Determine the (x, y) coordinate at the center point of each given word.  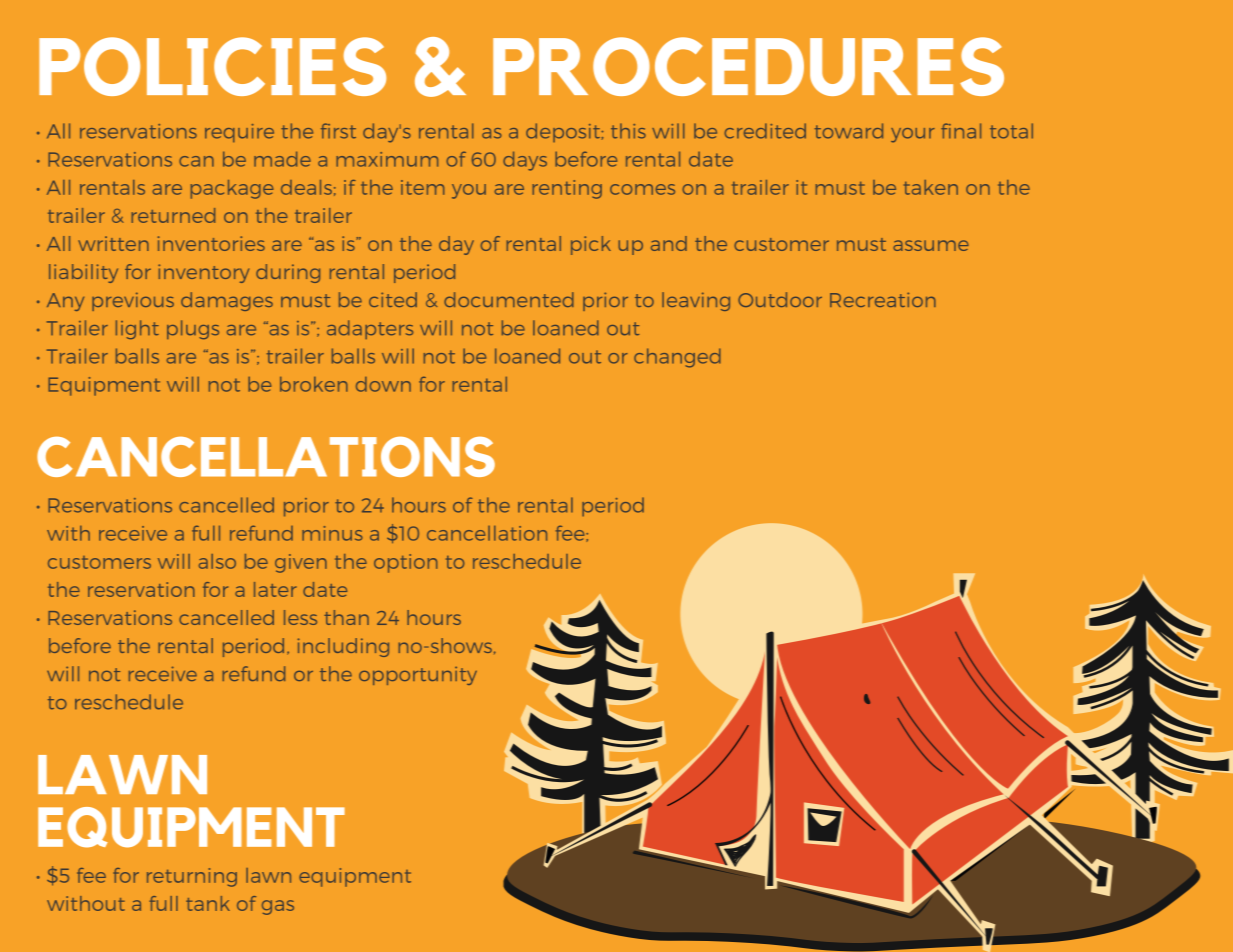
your (913, 135)
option (405, 563)
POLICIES (212, 66)
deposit (563, 132)
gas (278, 907)
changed (677, 358)
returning (192, 877)
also (217, 561)
